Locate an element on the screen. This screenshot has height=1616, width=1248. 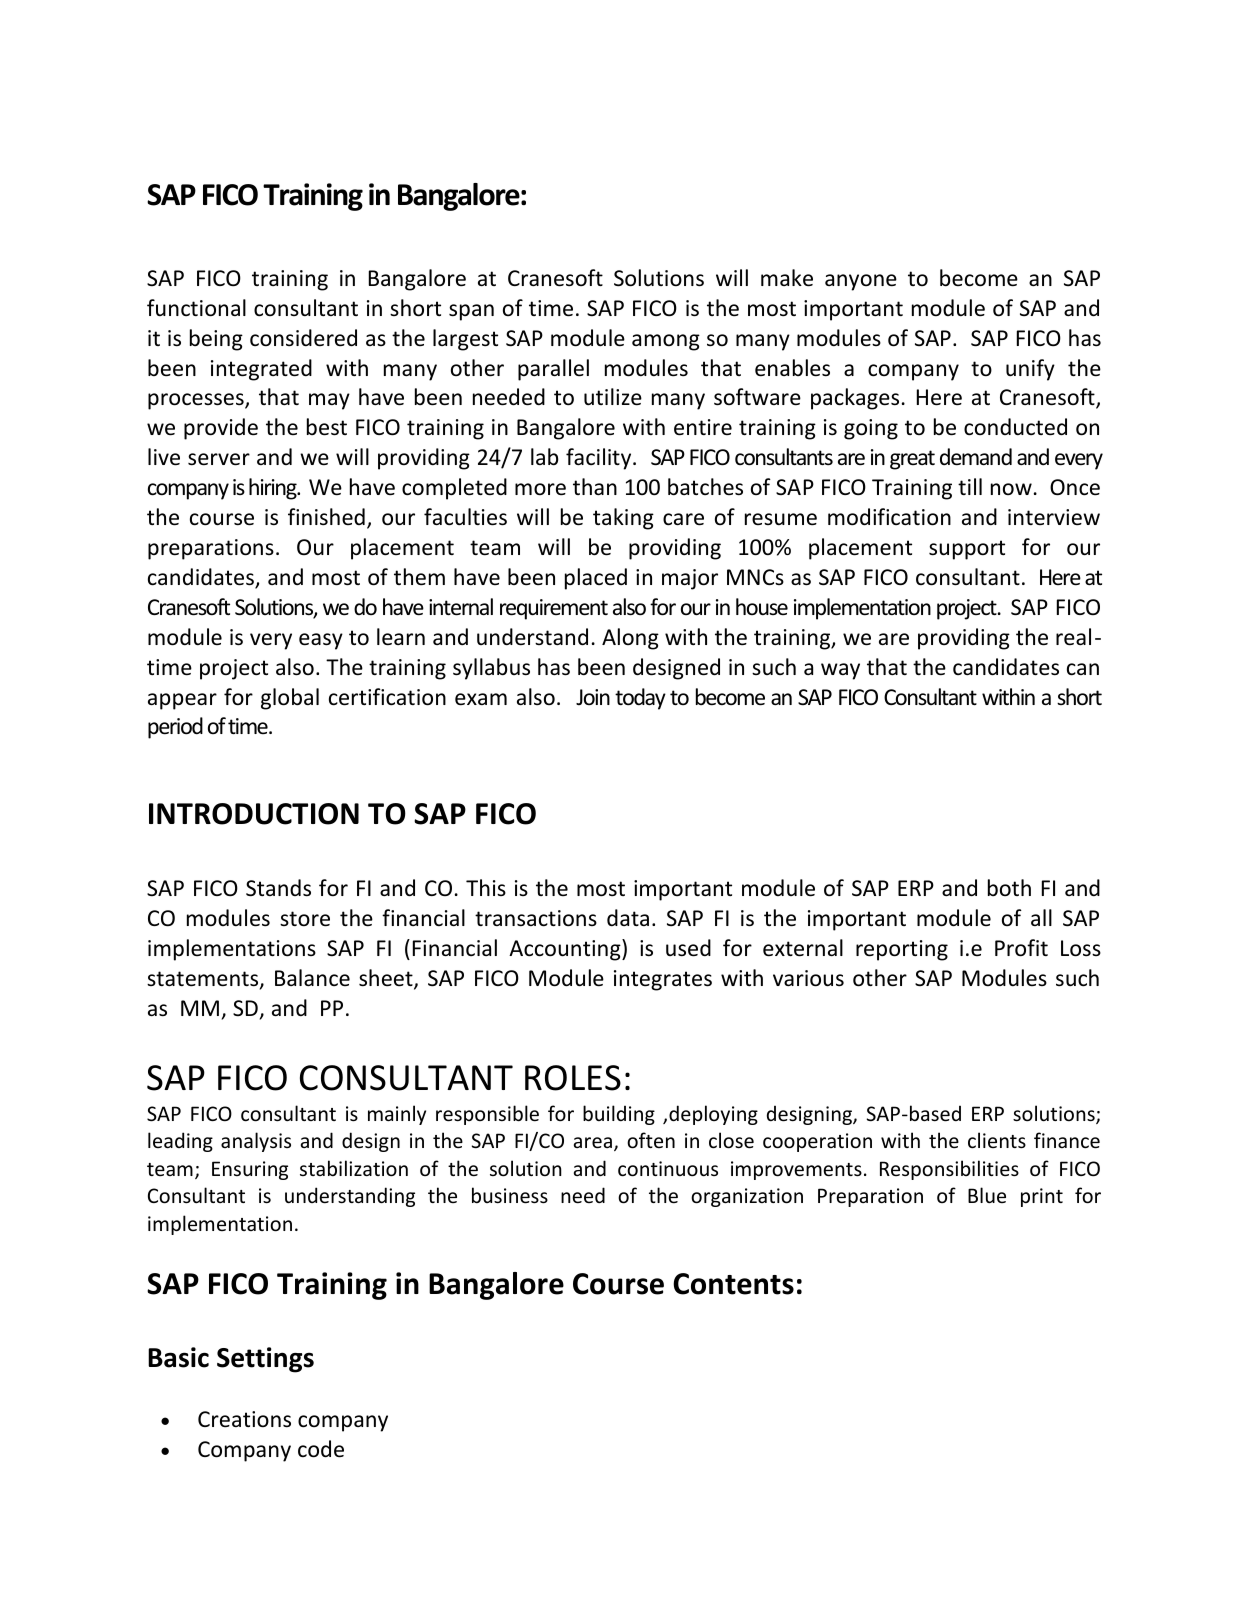
Creations is located at coordinates (244, 1419).
